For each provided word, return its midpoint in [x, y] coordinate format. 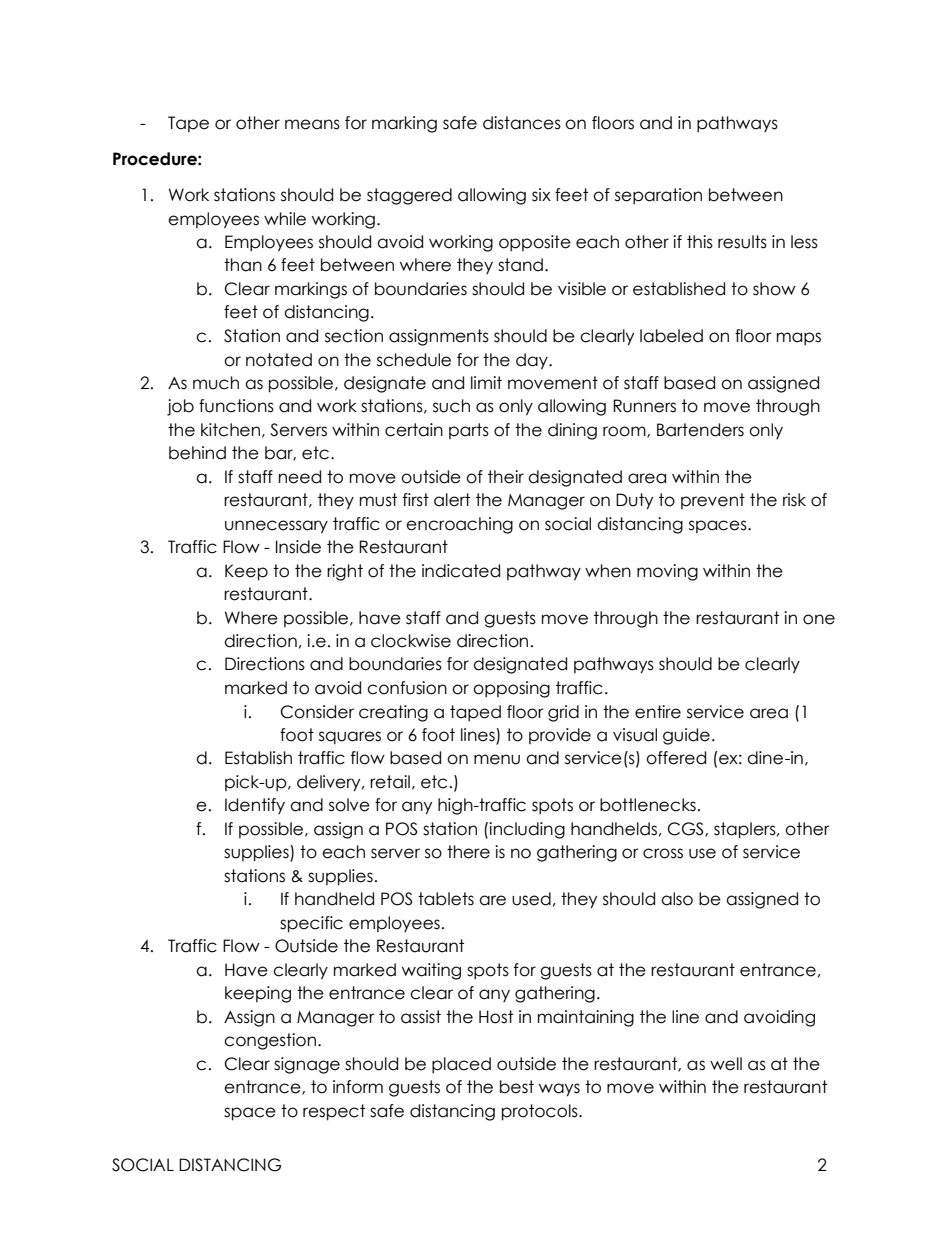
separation [658, 196]
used [531, 899]
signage [307, 1065]
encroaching [459, 525]
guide [686, 736]
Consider [317, 712]
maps [799, 338]
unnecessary [276, 527]
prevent [713, 501]
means [312, 124]
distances [522, 123]
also [677, 899]
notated [279, 360]
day [533, 361]
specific [311, 924]
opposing [511, 689]
